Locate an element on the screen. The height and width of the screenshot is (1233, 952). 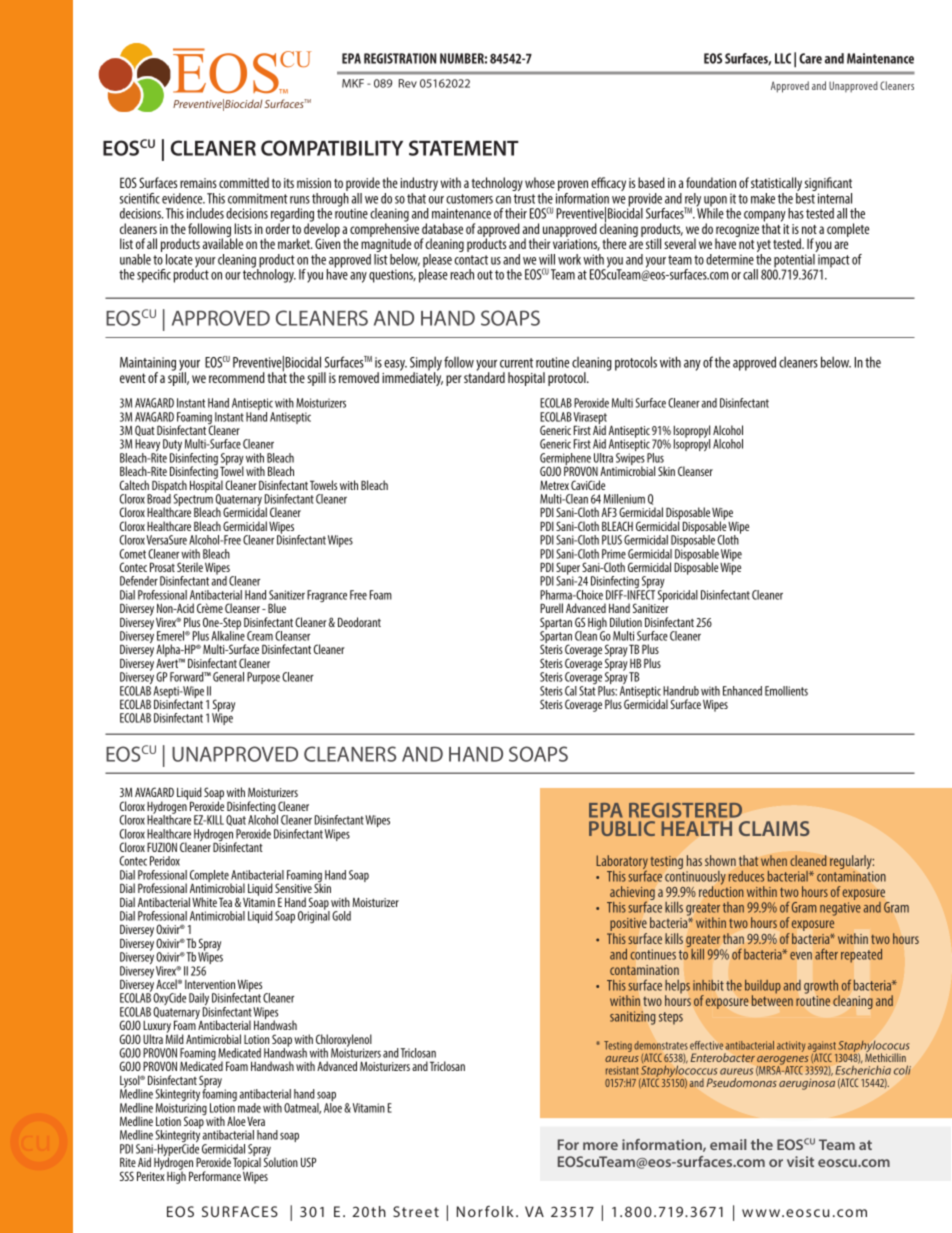
more is located at coordinates (600, 1146).
